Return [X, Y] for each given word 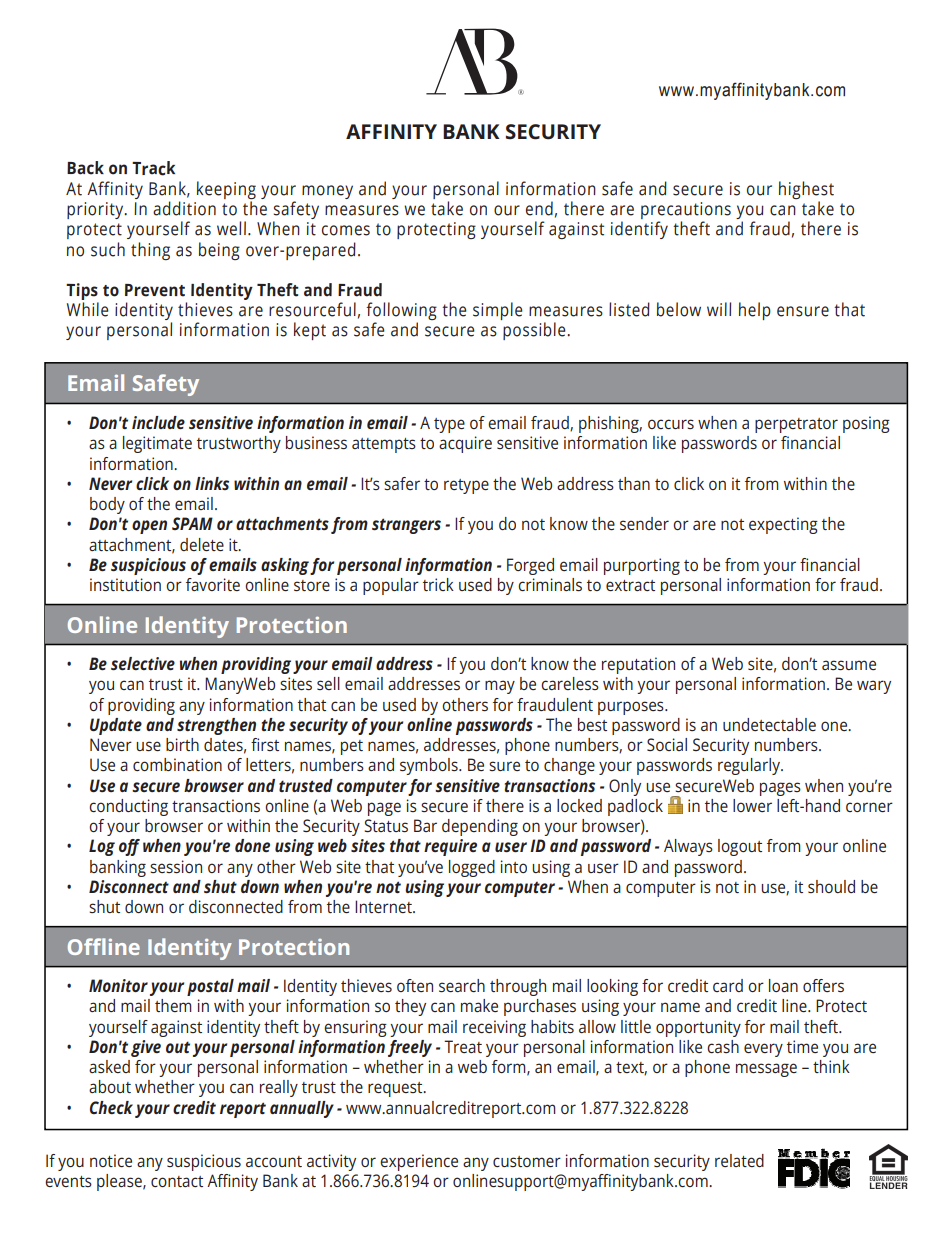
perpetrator [796, 425]
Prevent [155, 290]
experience [419, 1162]
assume [849, 665]
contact [177, 1181]
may [500, 687]
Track [153, 168]
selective [143, 663]
